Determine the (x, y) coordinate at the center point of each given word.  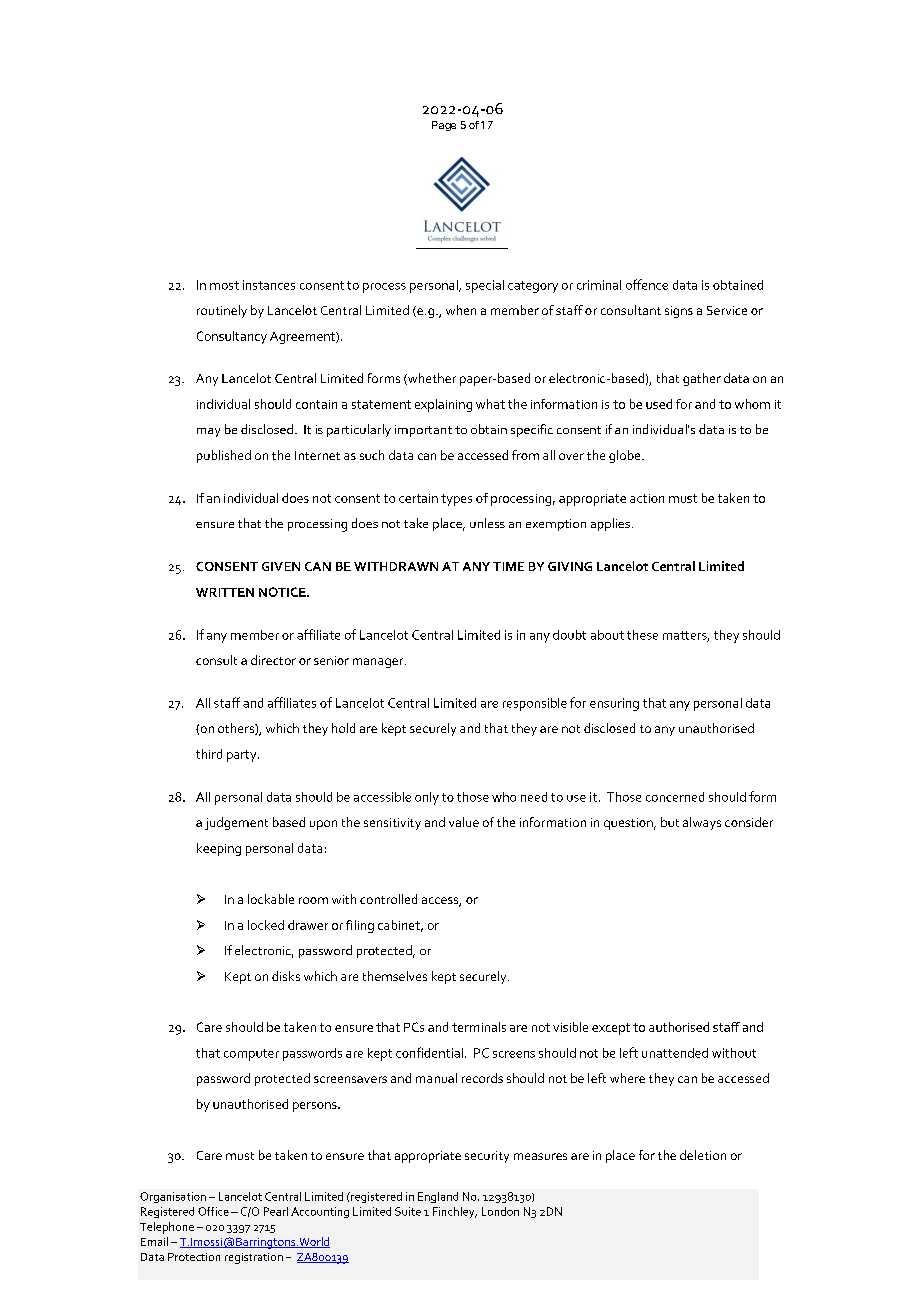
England (438, 1197)
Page (444, 126)
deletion (703, 1155)
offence (647, 284)
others (237, 729)
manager (379, 663)
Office (213, 1211)
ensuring (614, 704)
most (224, 285)
